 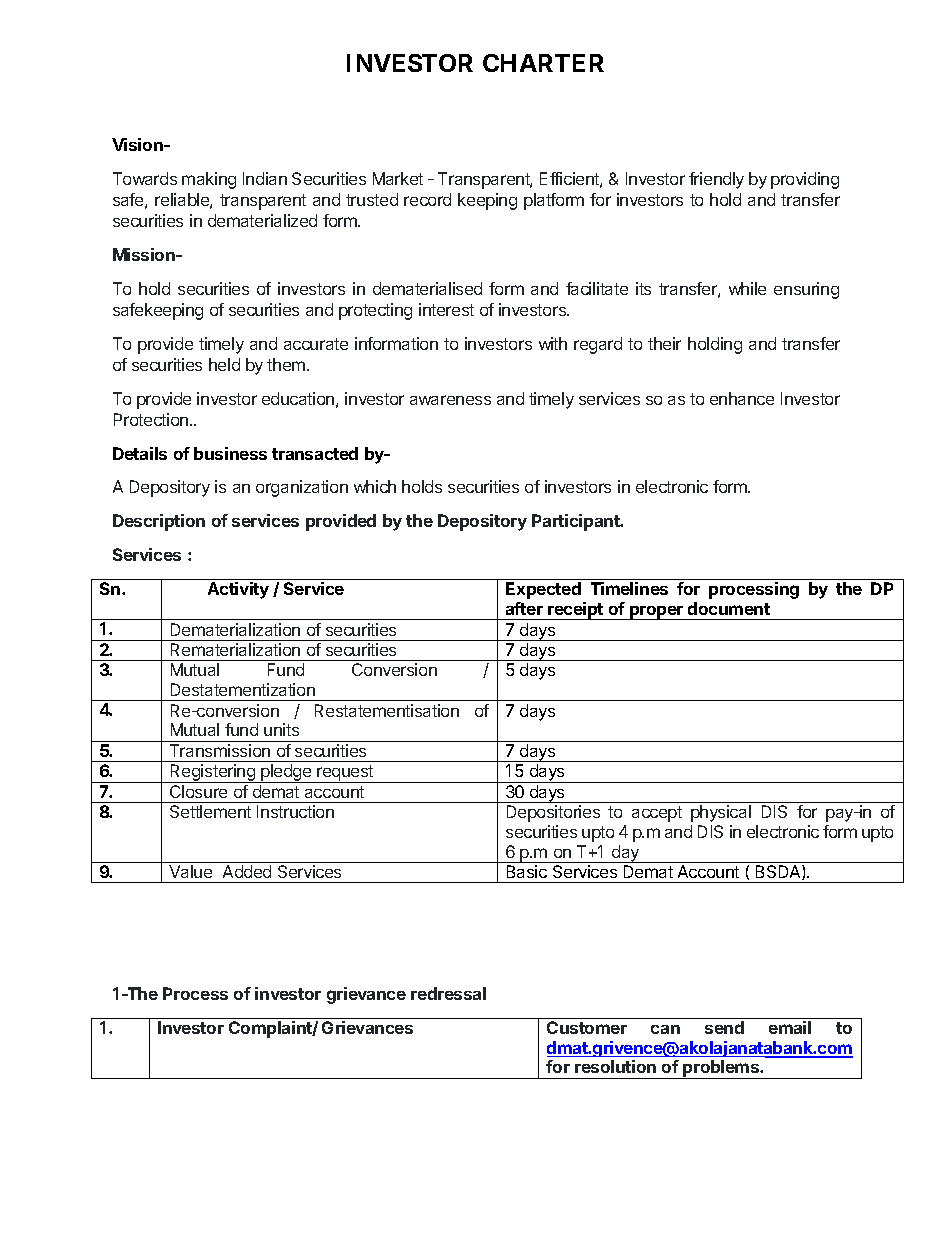 What do you see at coordinates (543, 63) in the image?
I see `CHARTER` at bounding box center [543, 63].
